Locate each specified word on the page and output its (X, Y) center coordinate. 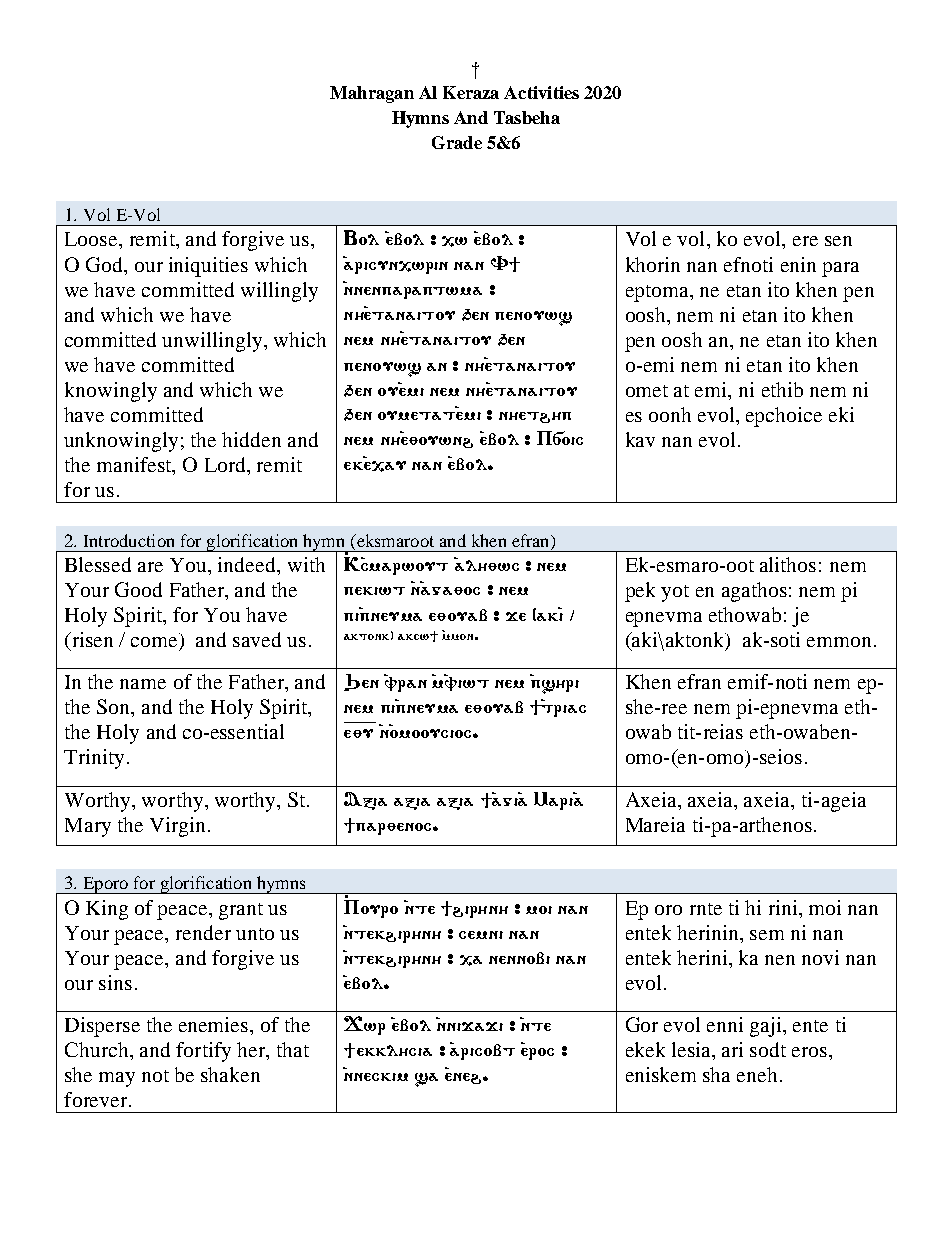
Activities (541, 92)
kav (640, 439)
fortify (203, 1052)
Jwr (364, 1025)
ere (805, 241)
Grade (457, 142)
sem (767, 935)
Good (138, 589)
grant (241, 911)
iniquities (208, 267)
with (306, 564)
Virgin (177, 827)
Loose (92, 239)
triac (563, 711)
